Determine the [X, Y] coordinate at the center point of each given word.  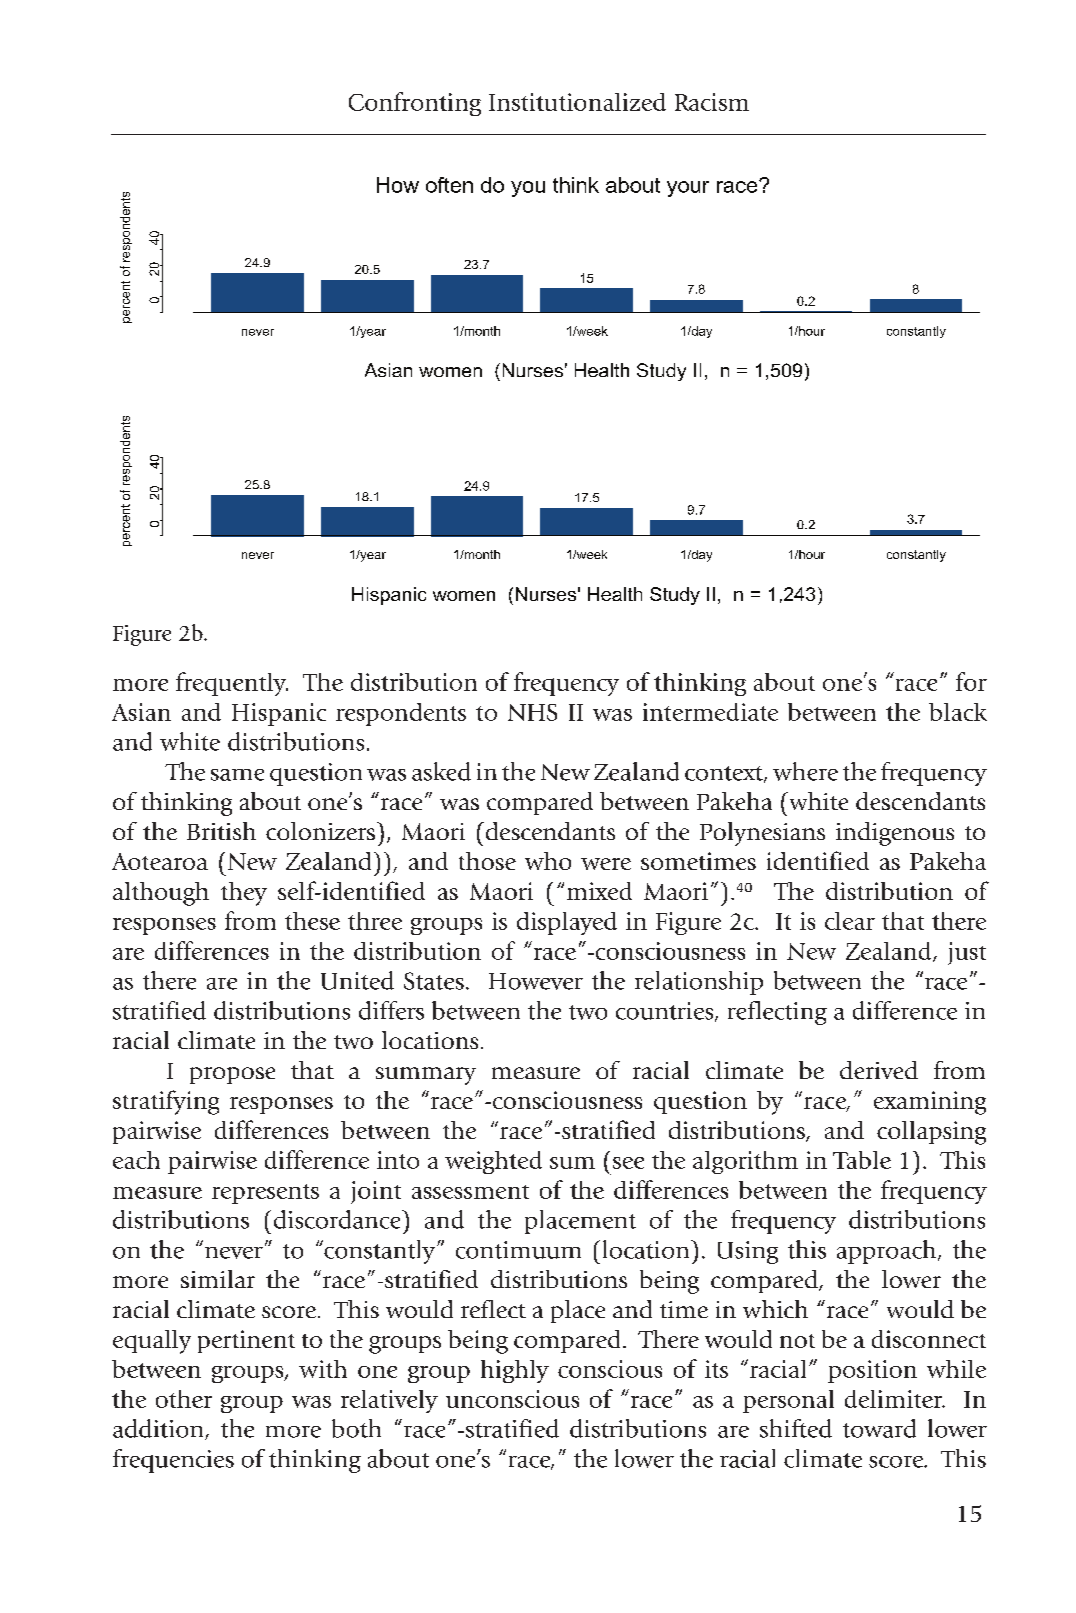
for [971, 681]
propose [232, 1075]
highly [515, 1371]
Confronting [415, 104]
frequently [232, 684]
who [548, 861]
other [184, 1399]
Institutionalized [577, 102]
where [805, 771]
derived [879, 1070]
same [237, 775]
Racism [712, 102]
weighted [493, 1162]
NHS [532, 712]
